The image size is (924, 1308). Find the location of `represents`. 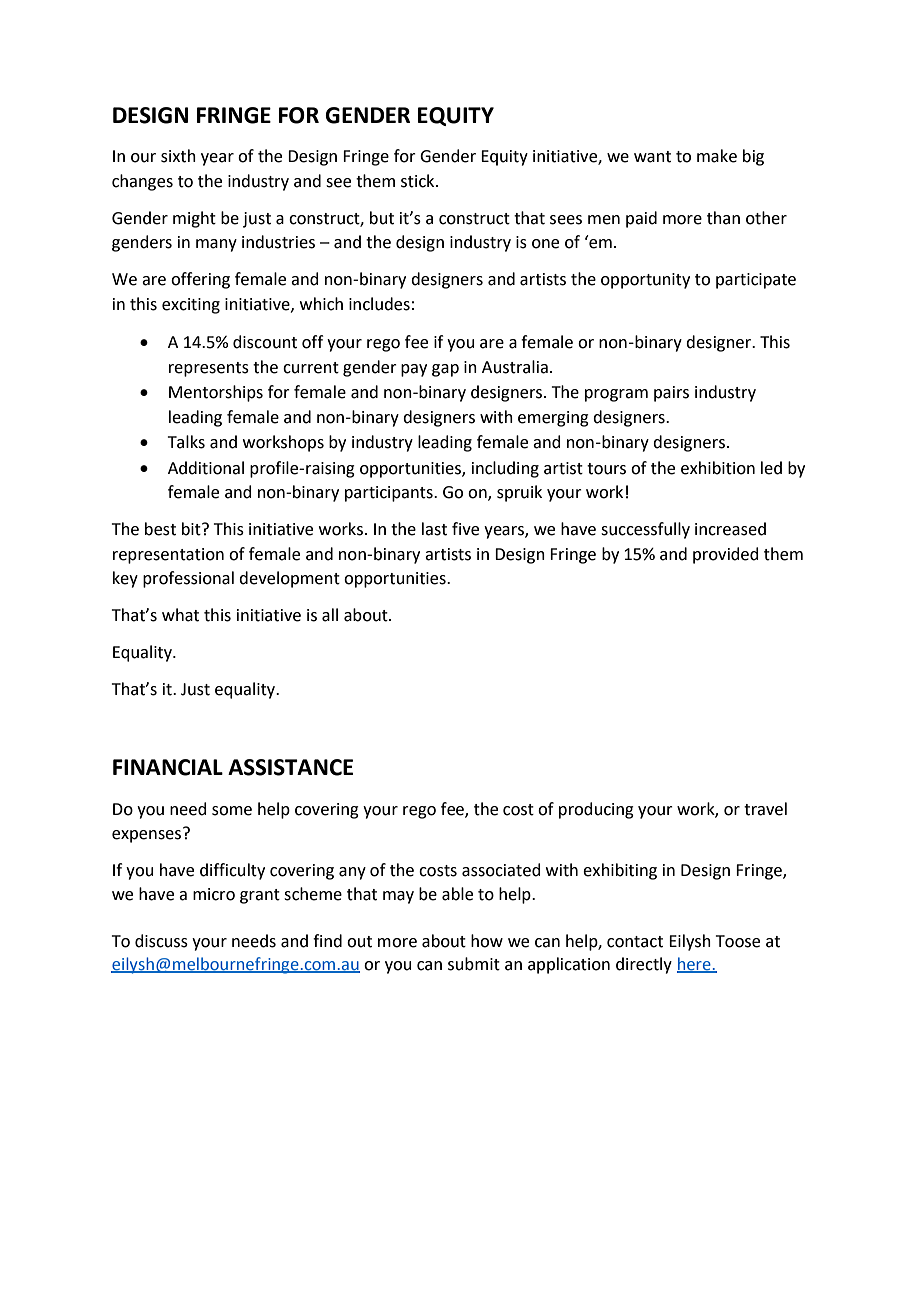

represents is located at coordinates (209, 369).
